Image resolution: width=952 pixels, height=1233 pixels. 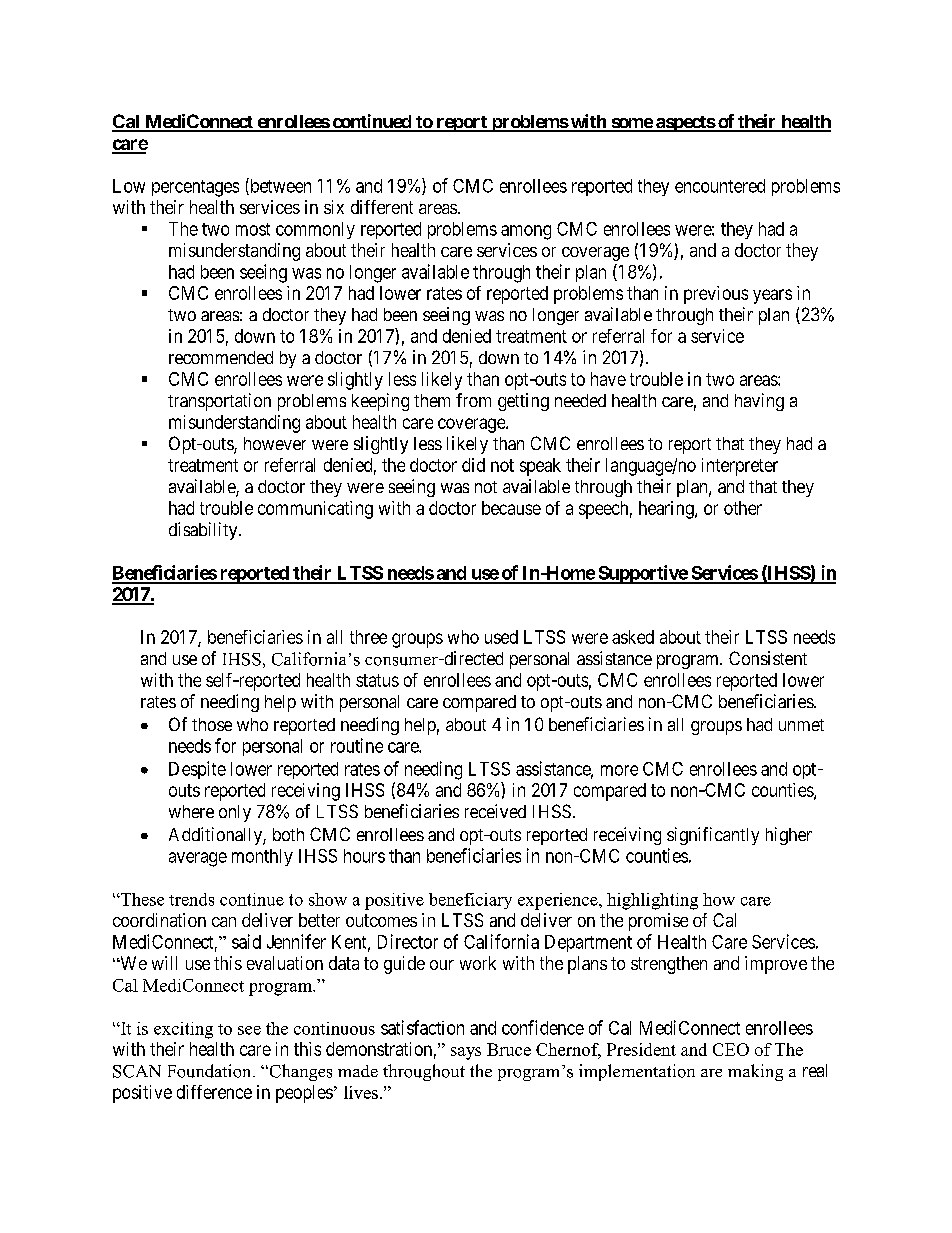 I want to click on Foundation, so click(x=211, y=1071).
